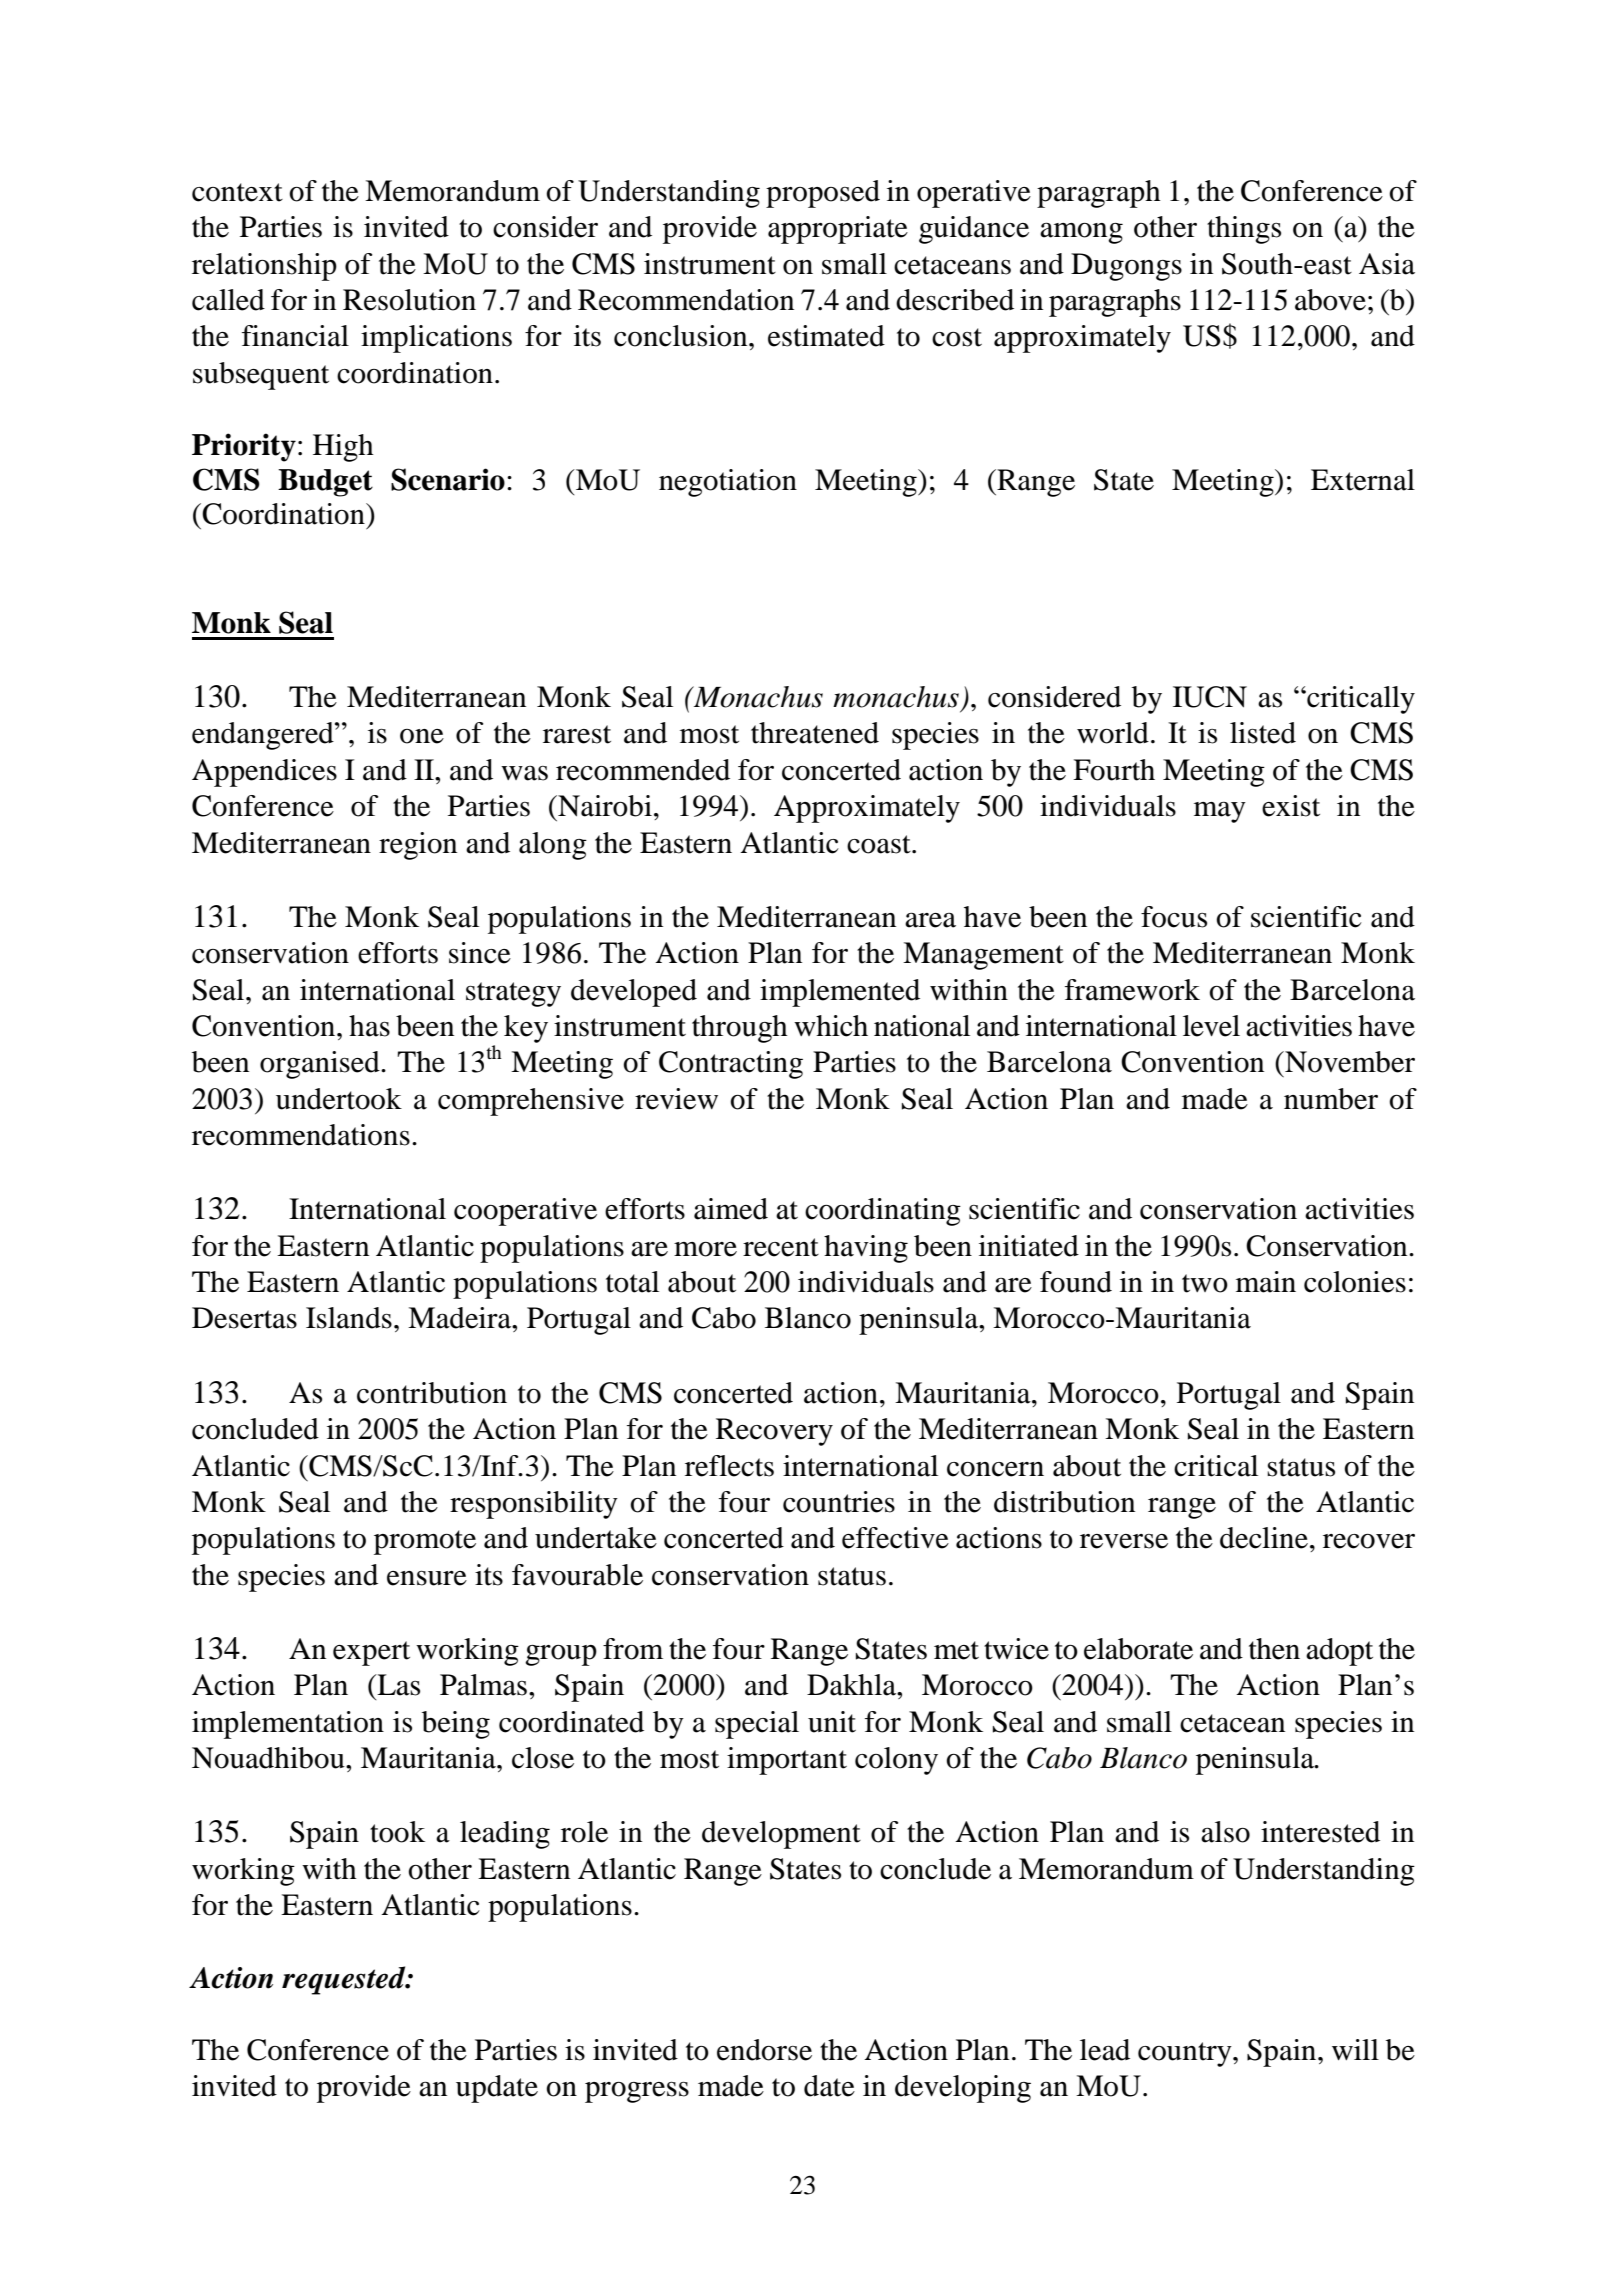 The image size is (1609, 2278). Describe the element at coordinates (1186, 2054) in the screenshot. I see `country` at that location.
